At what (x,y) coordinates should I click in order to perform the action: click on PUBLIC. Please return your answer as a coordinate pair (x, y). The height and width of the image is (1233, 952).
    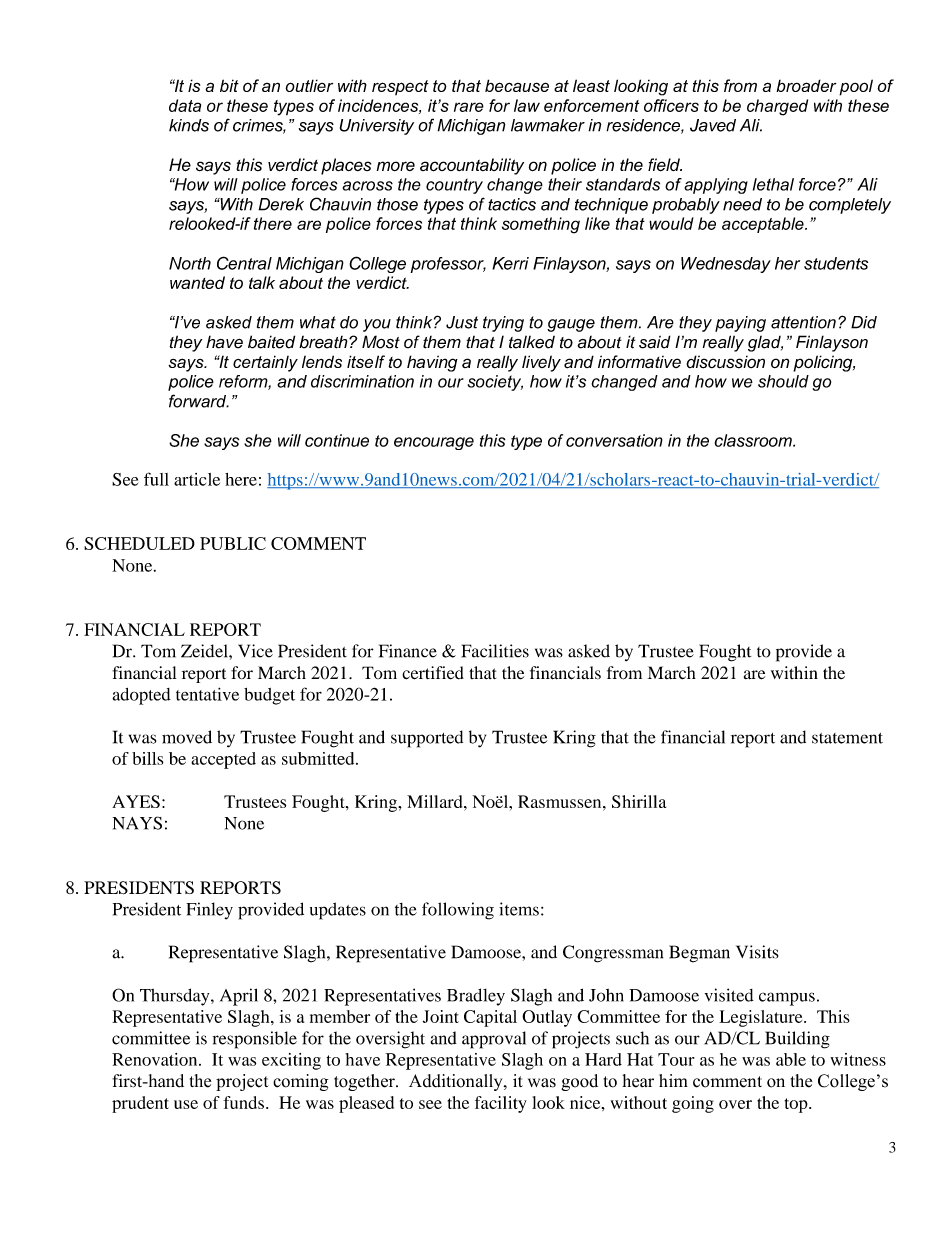
    Looking at the image, I should click on (233, 543).
